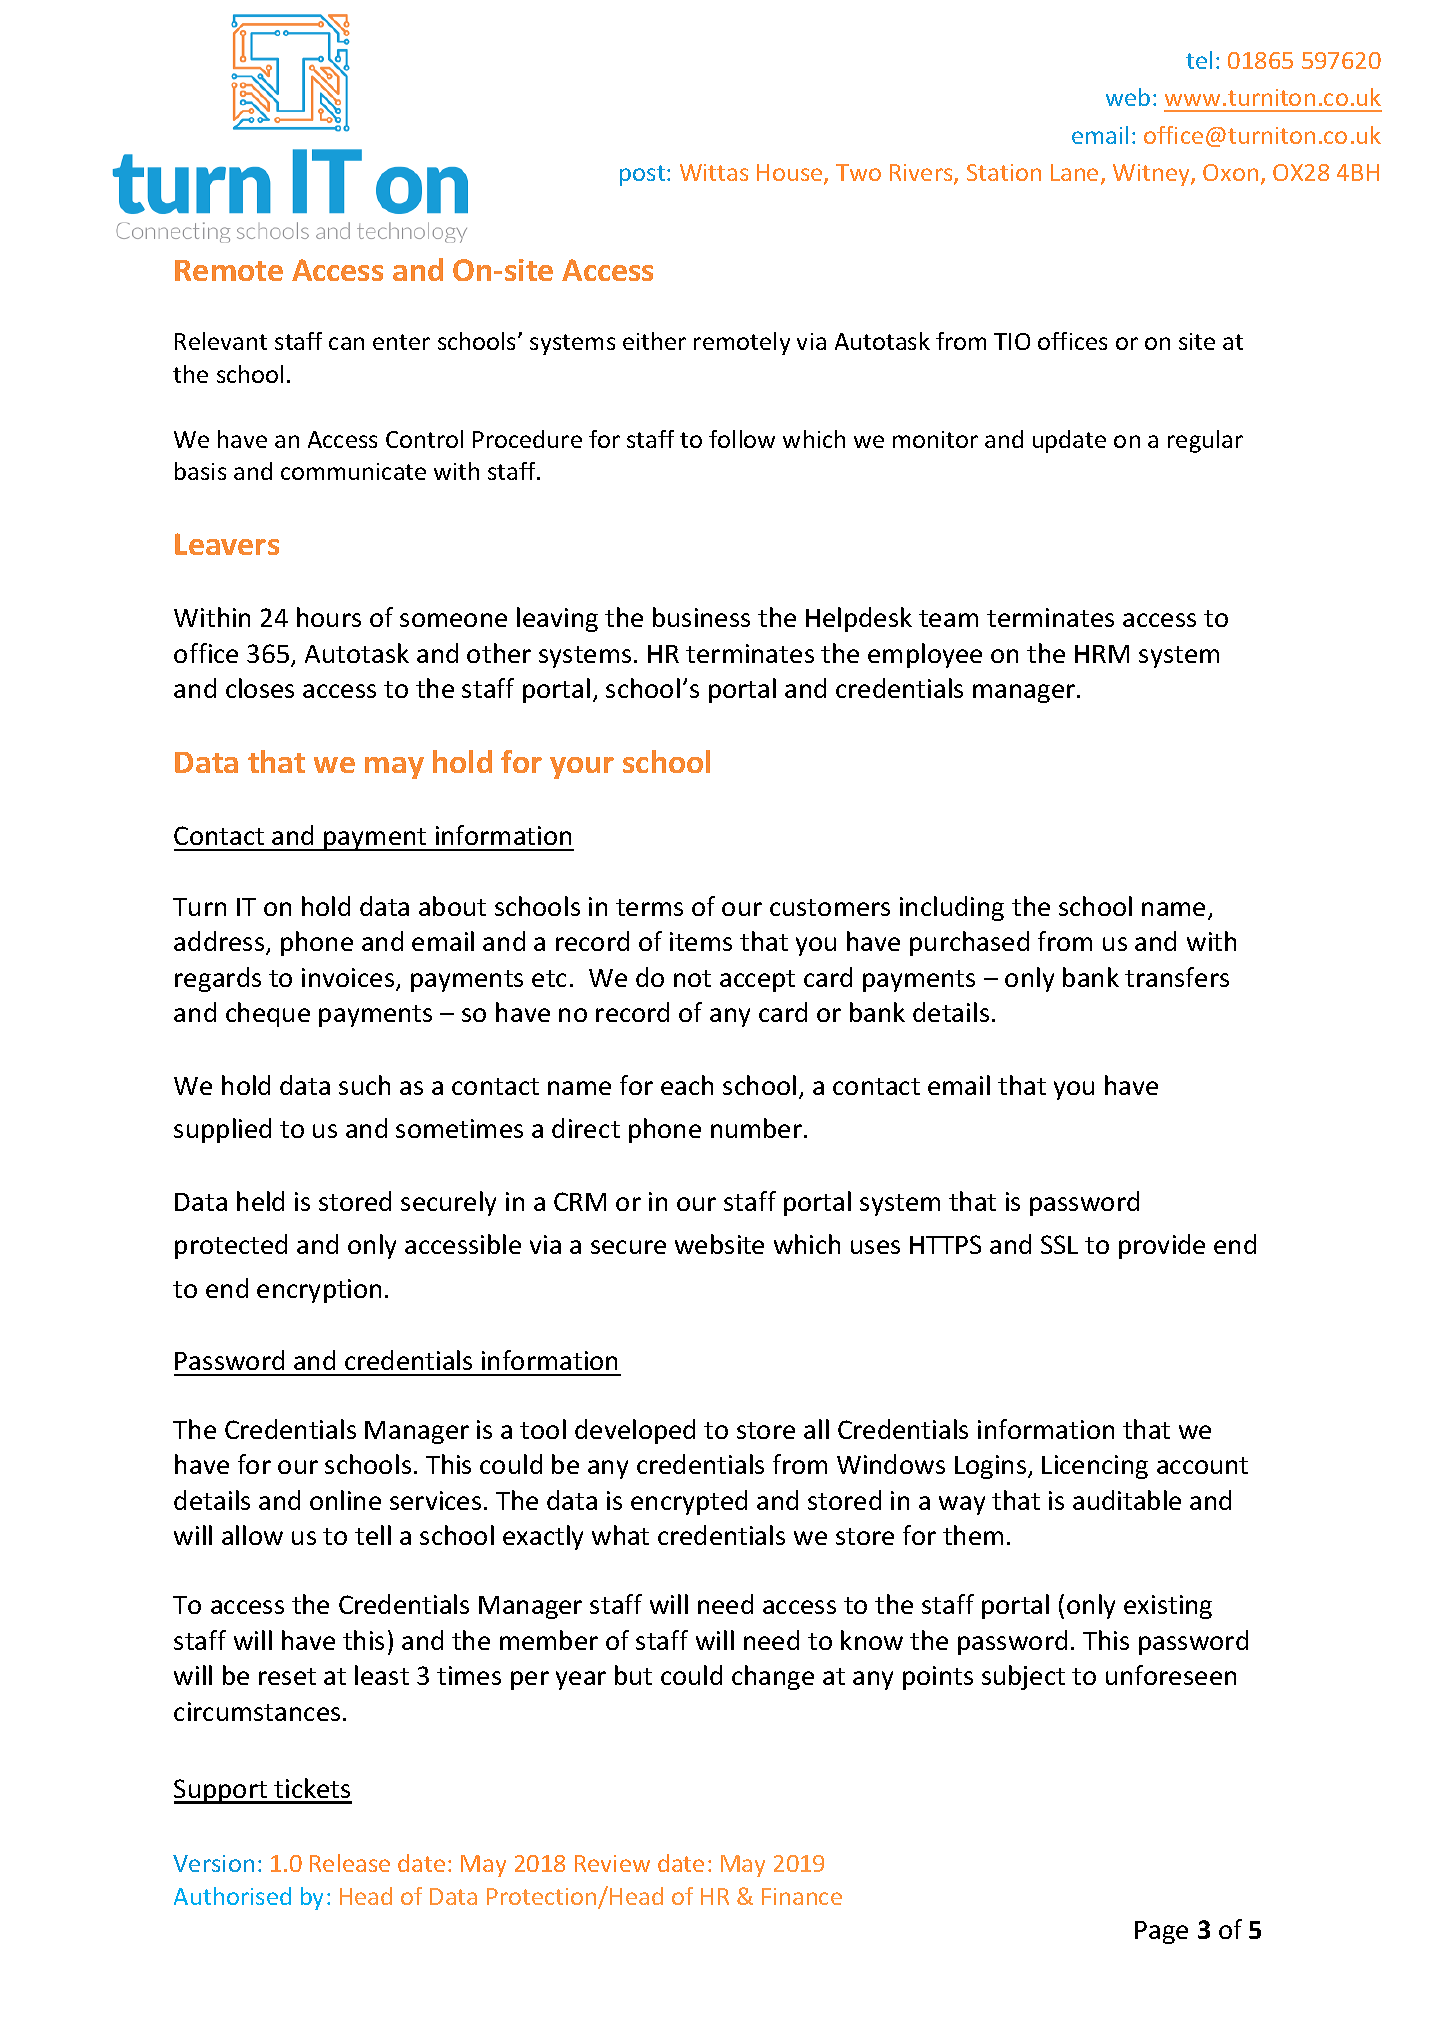  I want to click on Review, so click(612, 1863).
